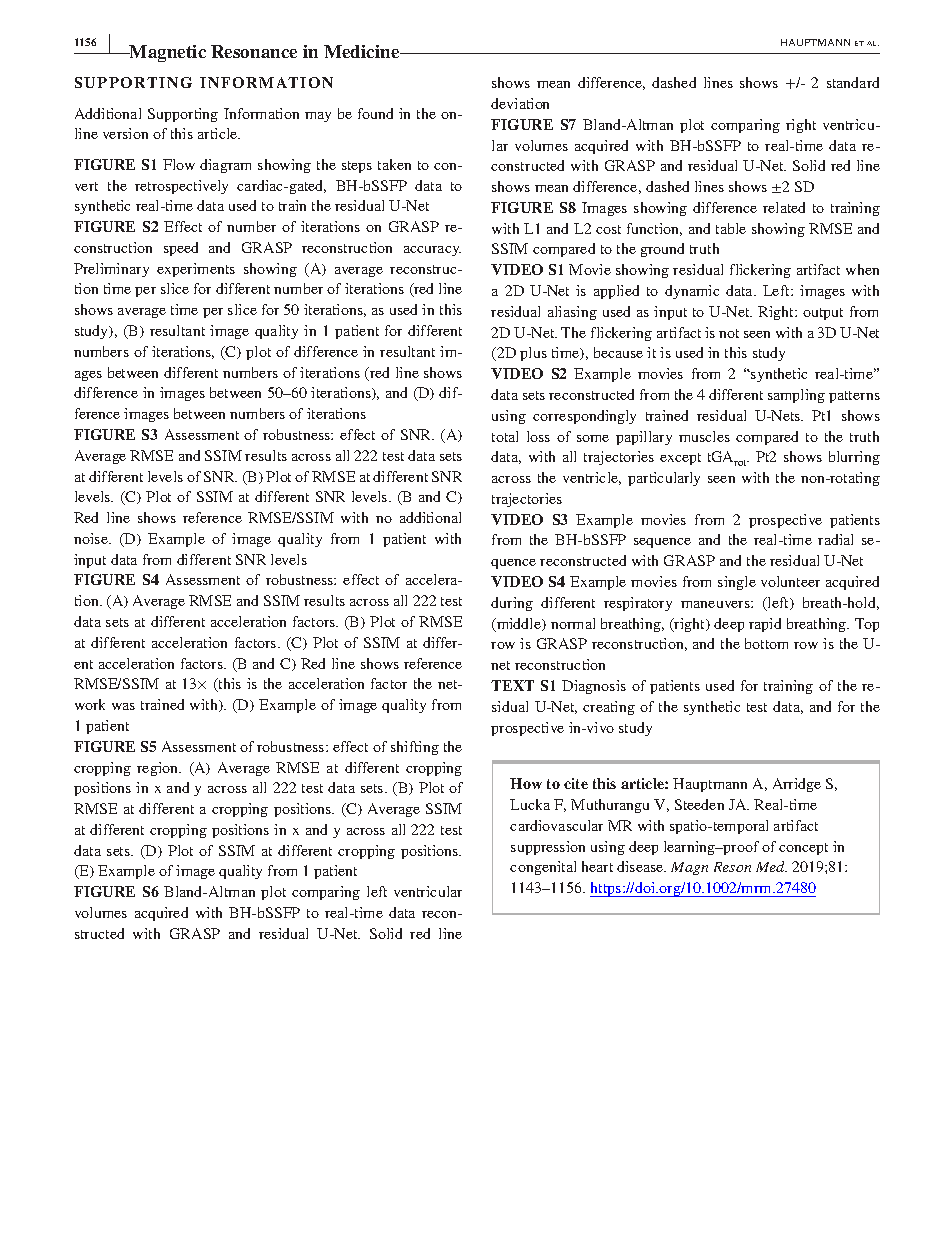  What do you see at coordinates (853, 82) in the screenshot?
I see `standard` at bounding box center [853, 82].
